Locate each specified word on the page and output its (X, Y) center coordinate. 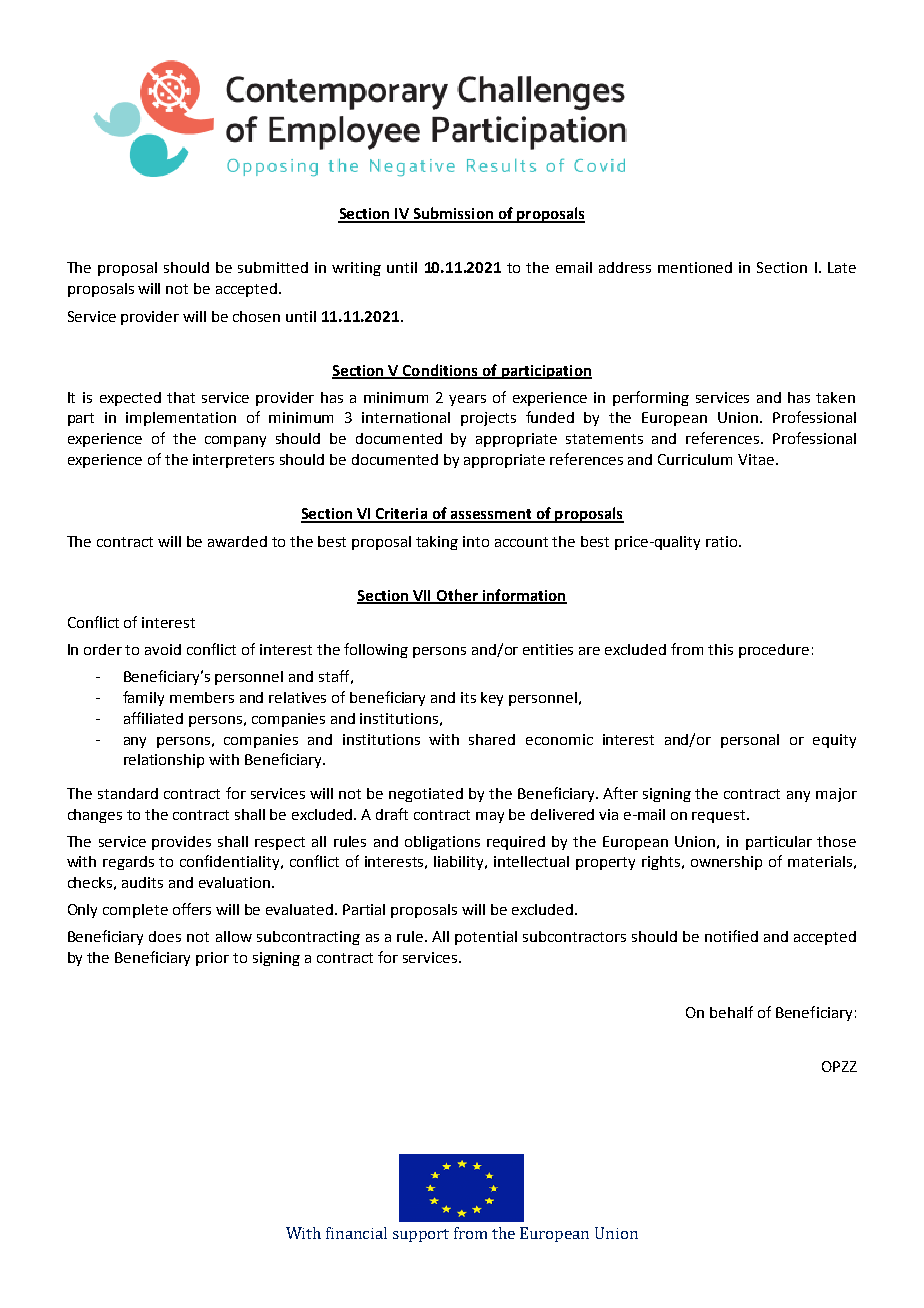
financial (356, 1233)
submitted (273, 267)
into (476, 541)
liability (460, 863)
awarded (237, 541)
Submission (453, 214)
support (421, 1235)
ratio (723, 541)
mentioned (695, 267)
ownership (726, 863)
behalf (731, 1012)
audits (142, 882)
